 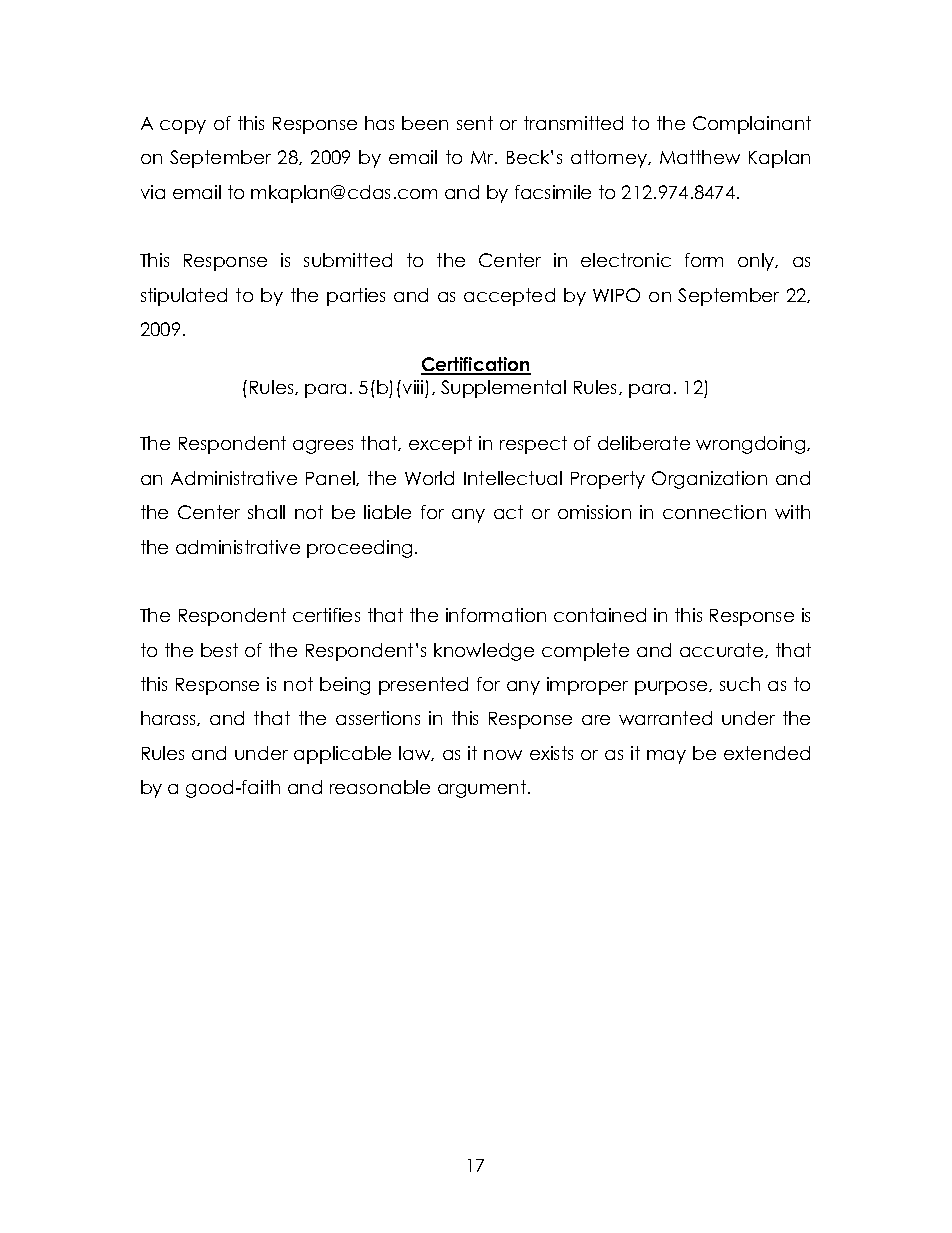 What do you see at coordinates (666, 757) in the screenshot?
I see `may` at bounding box center [666, 757].
